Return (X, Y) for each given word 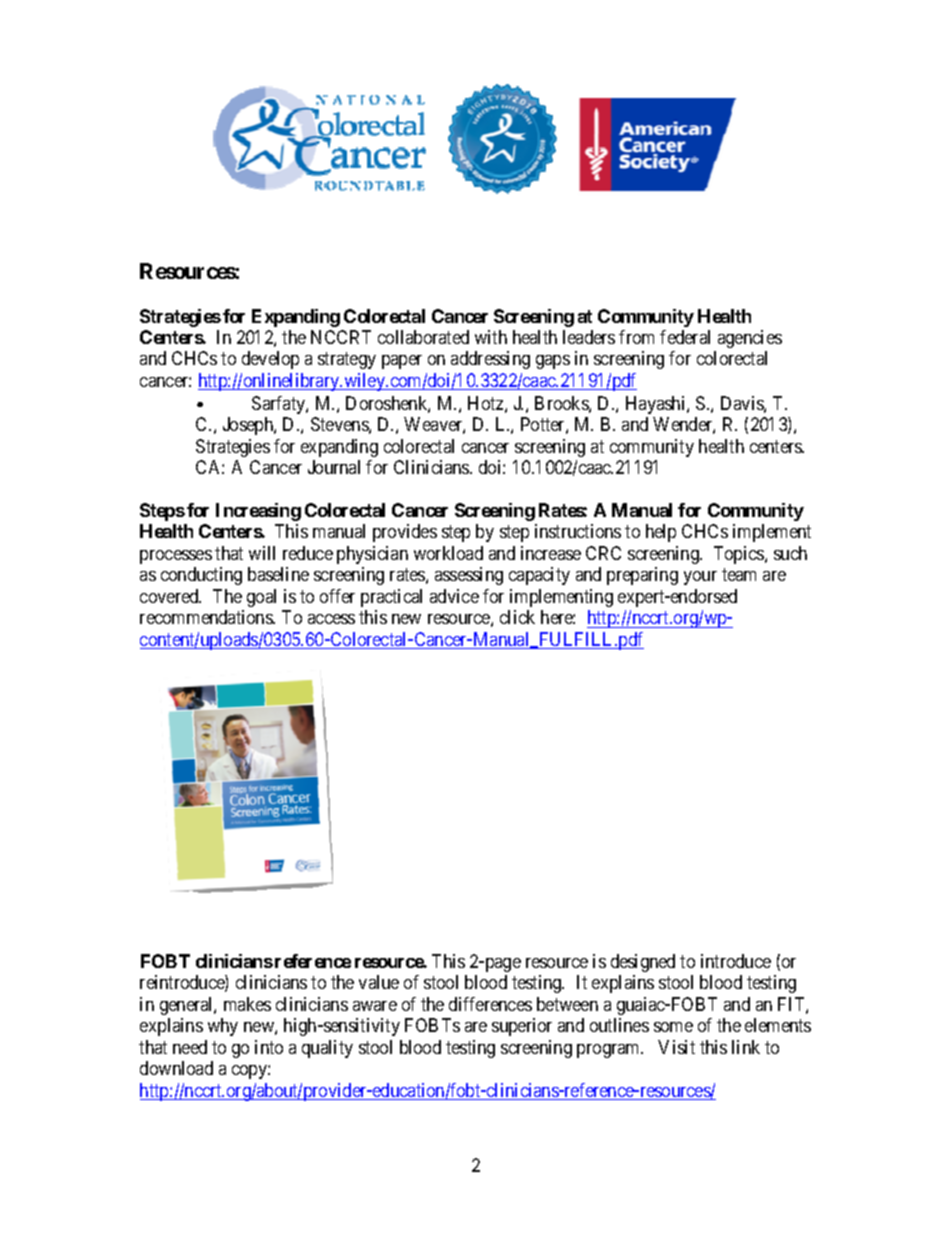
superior (522, 1027)
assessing (469, 576)
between (567, 1004)
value (379, 982)
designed (643, 963)
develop (270, 360)
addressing (490, 360)
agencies (750, 339)
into (269, 1047)
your (700, 578)
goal (261, 598)
